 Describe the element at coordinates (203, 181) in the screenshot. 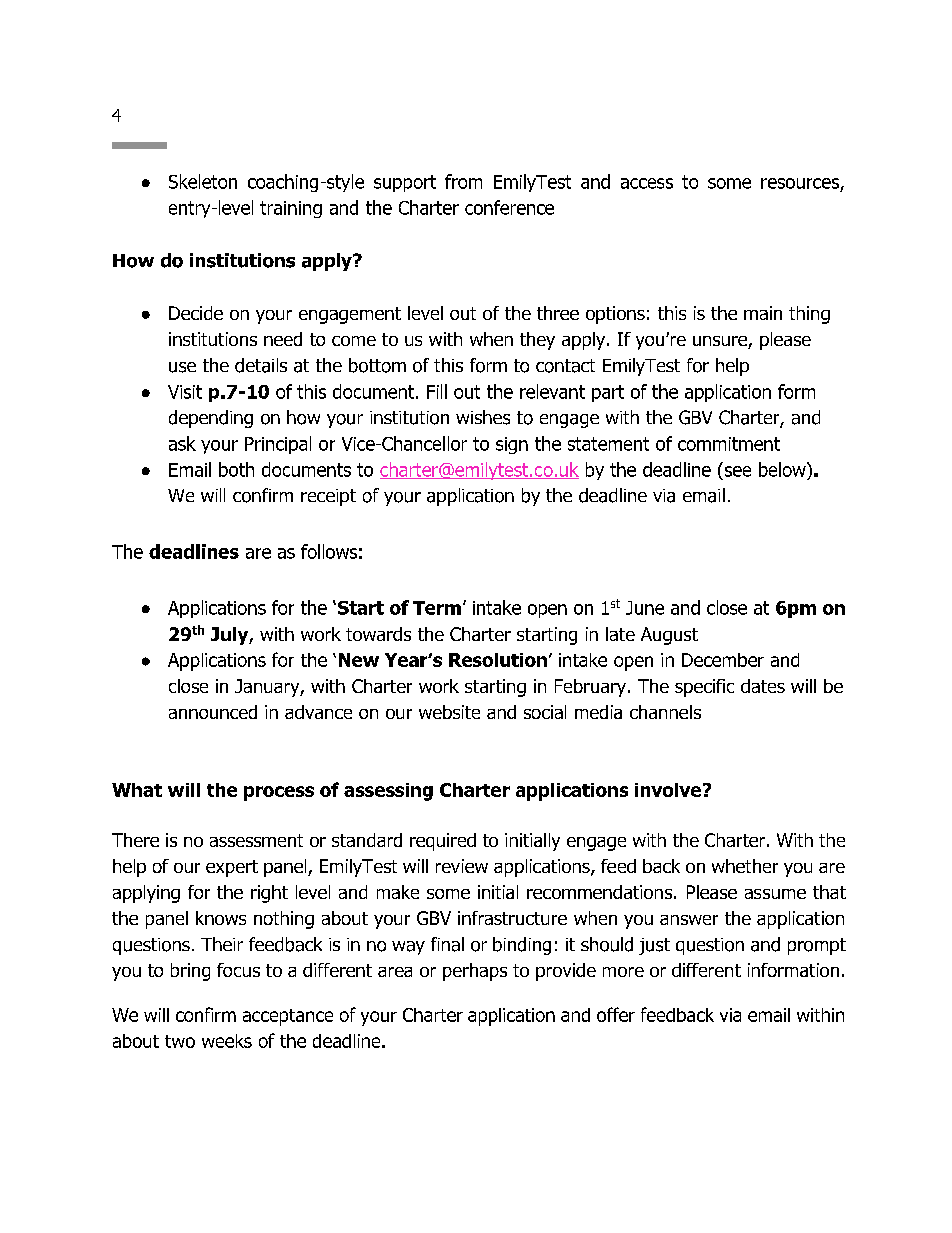

I see `Skeleton` at that location.
